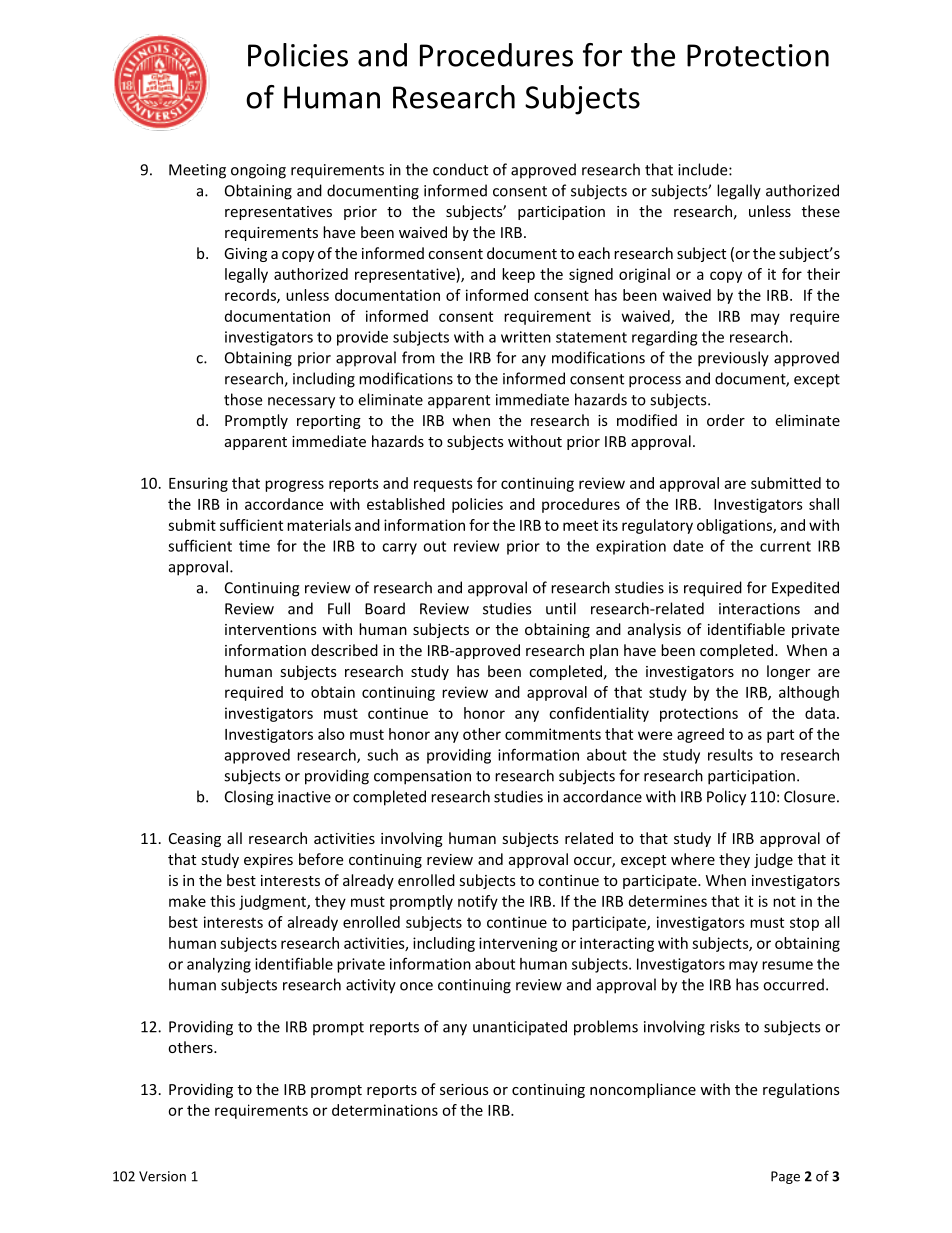  What do you see at coordinates (258, 171) in the screenshot?
I see `ongoing` at bounding box center [258, 171].
